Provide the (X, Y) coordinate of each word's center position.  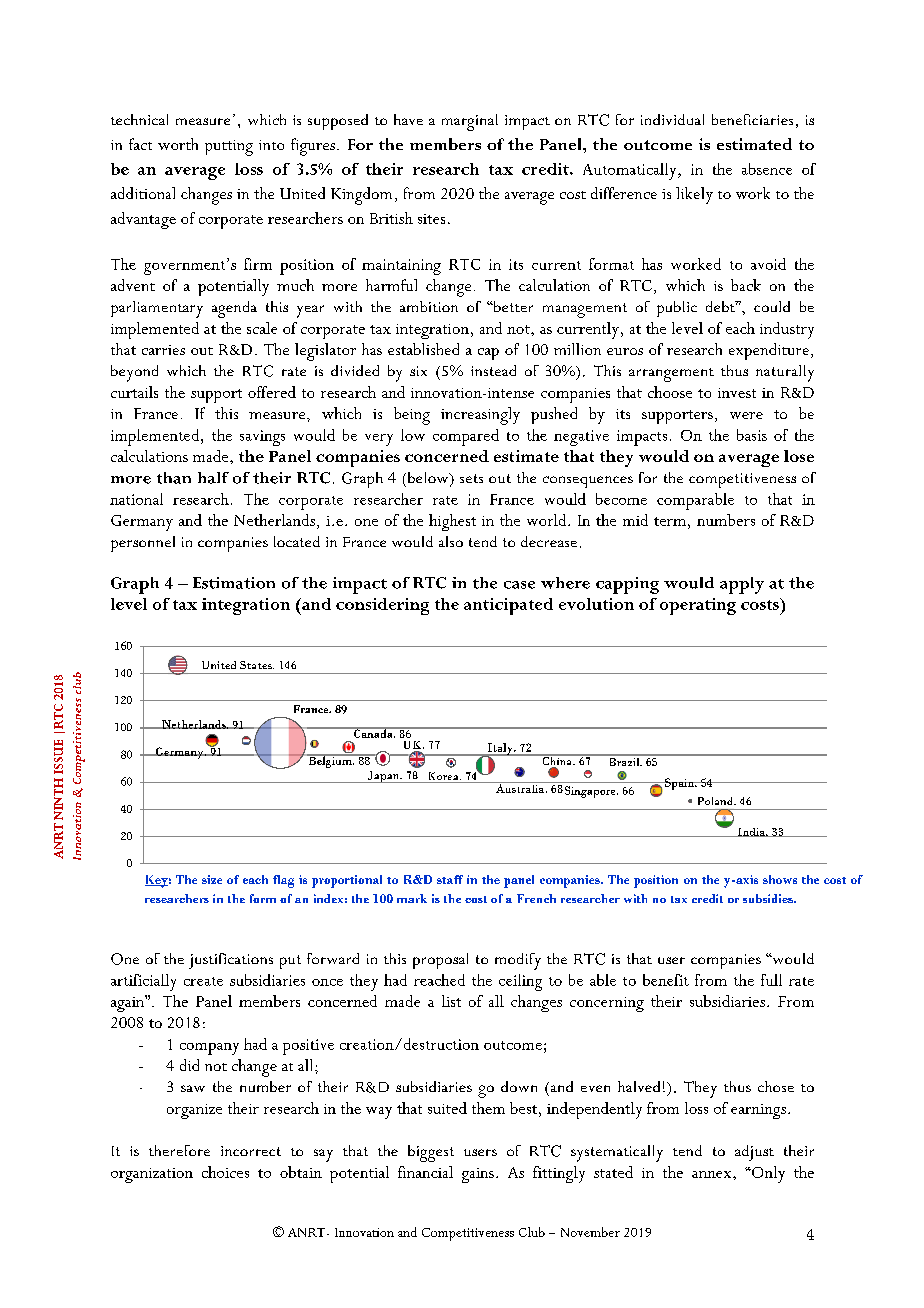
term (670, 521)
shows (780, 879)
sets (471, 478)
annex (713, 1174)
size (212, 879)
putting (229, 148)
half (213, 478)
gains (478, 1175)
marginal (470, 122)
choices (225, 1172)
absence (767, 169)
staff (450, 879)
